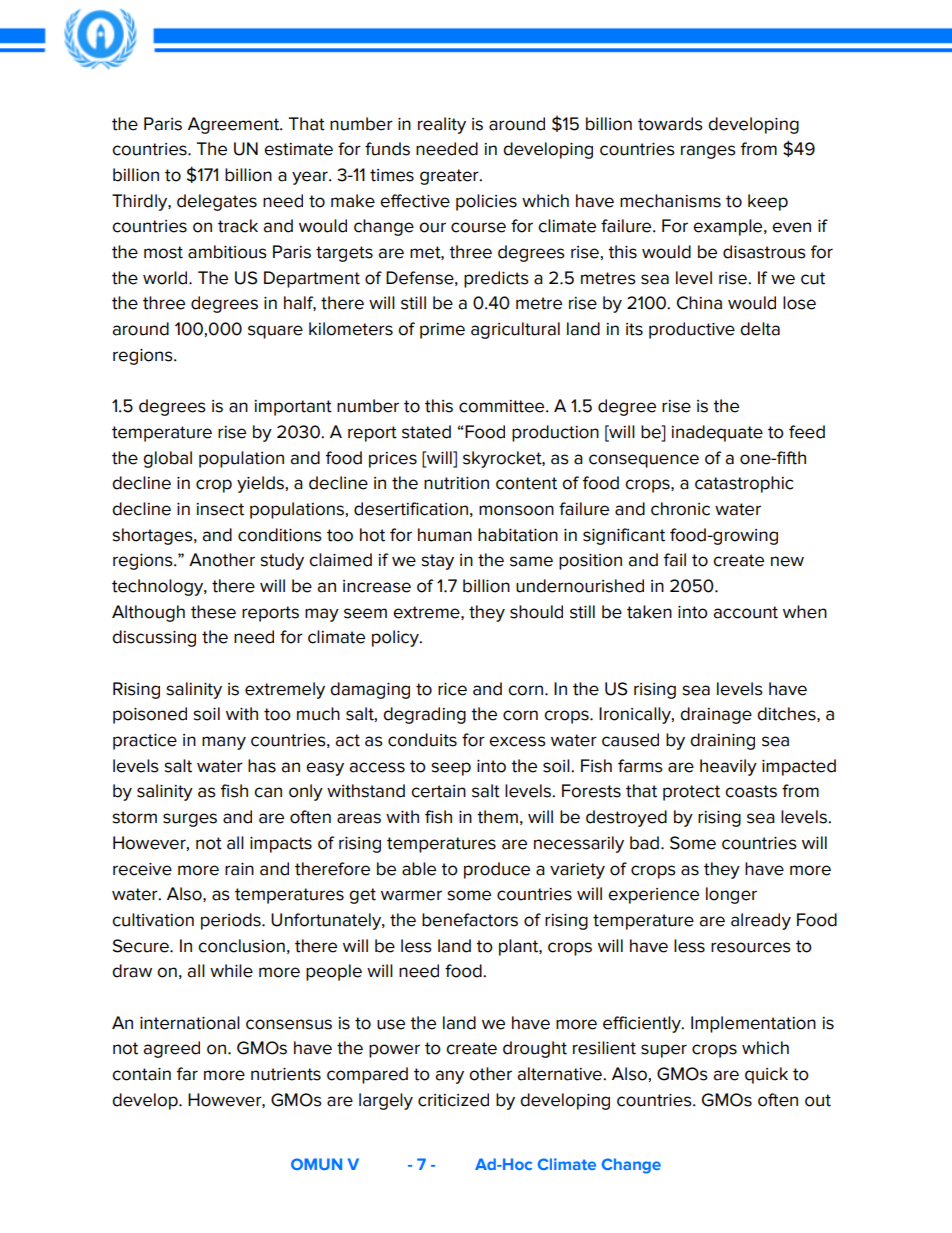 The height and width of the document is (1233, 952). What do you see at coordinates (708, 152) in the document?
I see `ranges` at bounding box center [708, 152].
